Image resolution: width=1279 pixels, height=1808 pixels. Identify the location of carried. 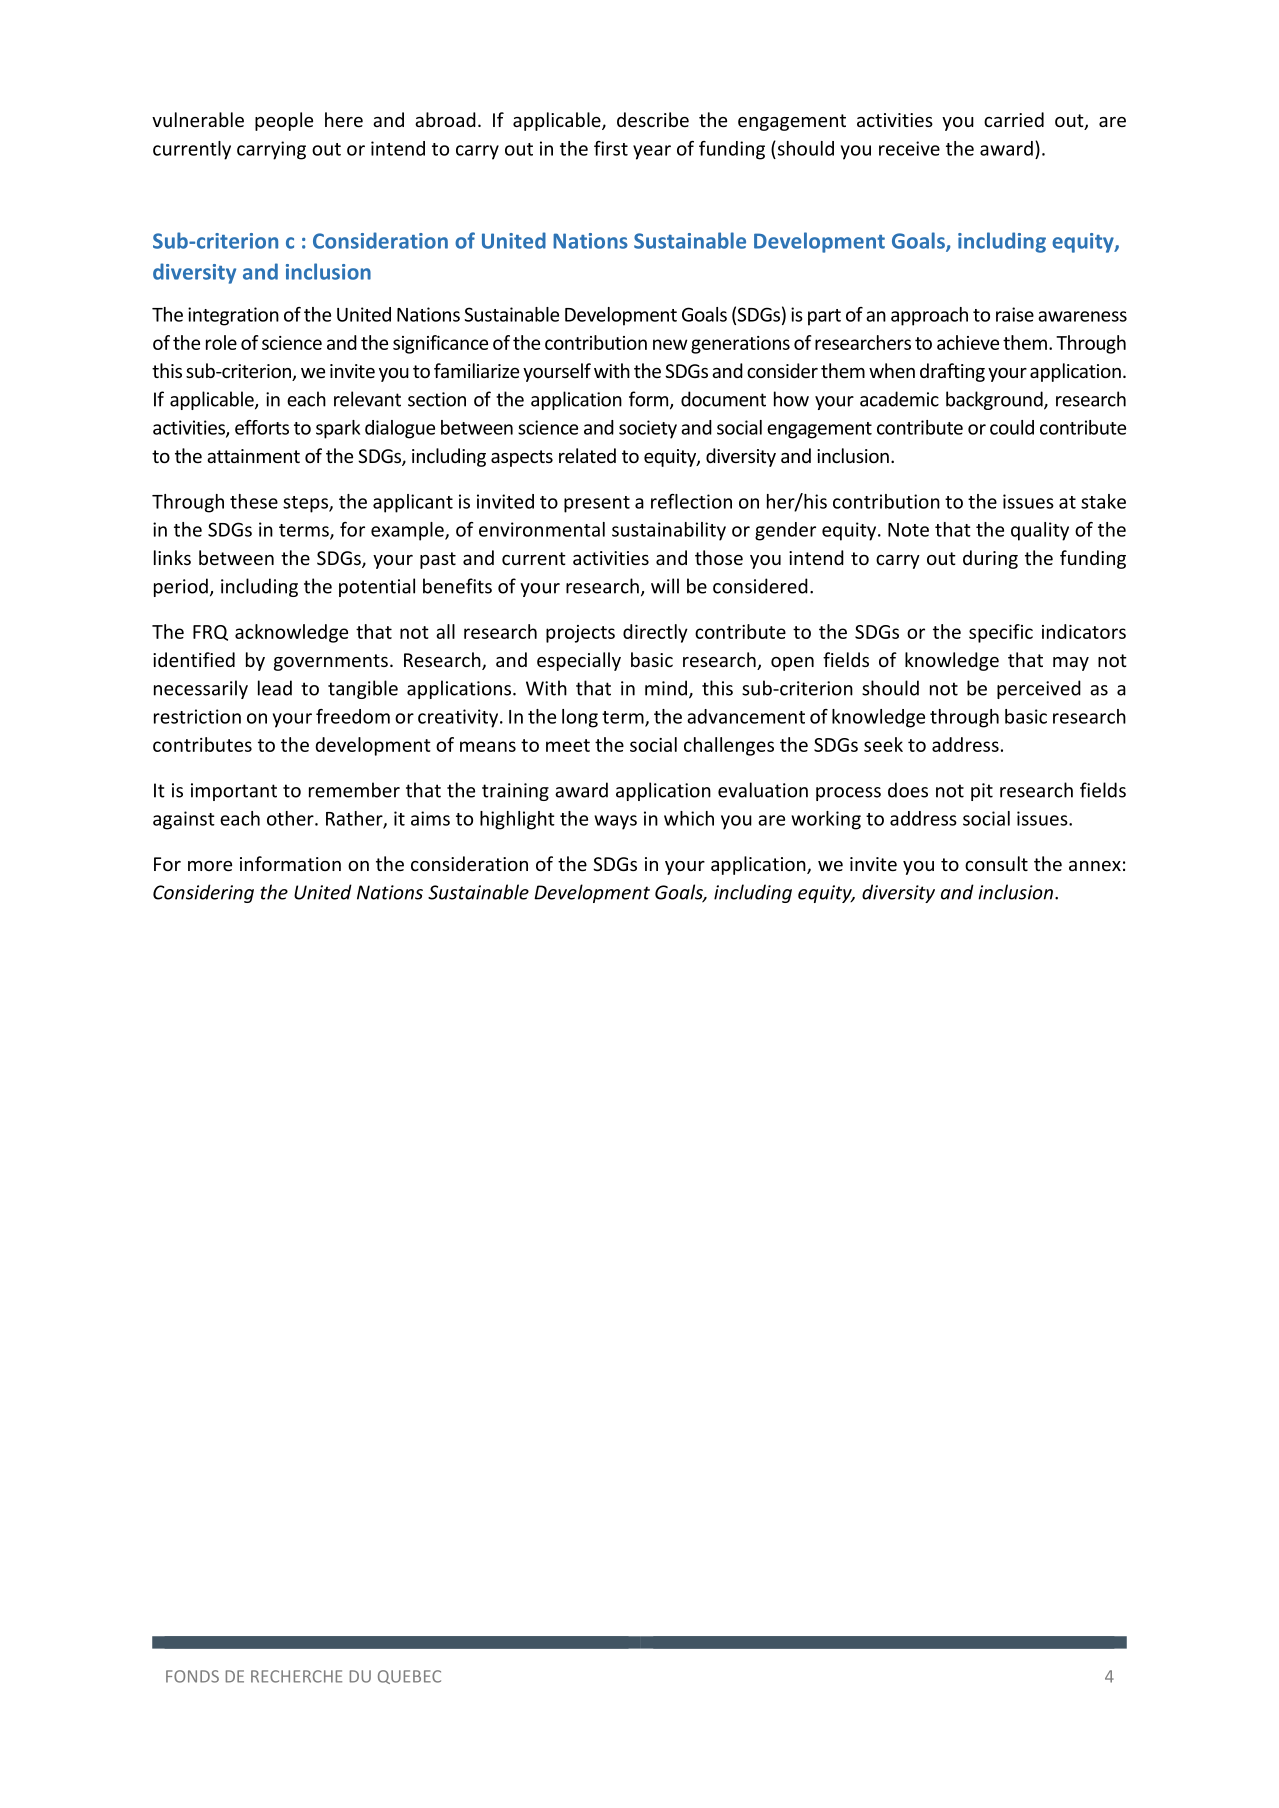
(1014, 119).
